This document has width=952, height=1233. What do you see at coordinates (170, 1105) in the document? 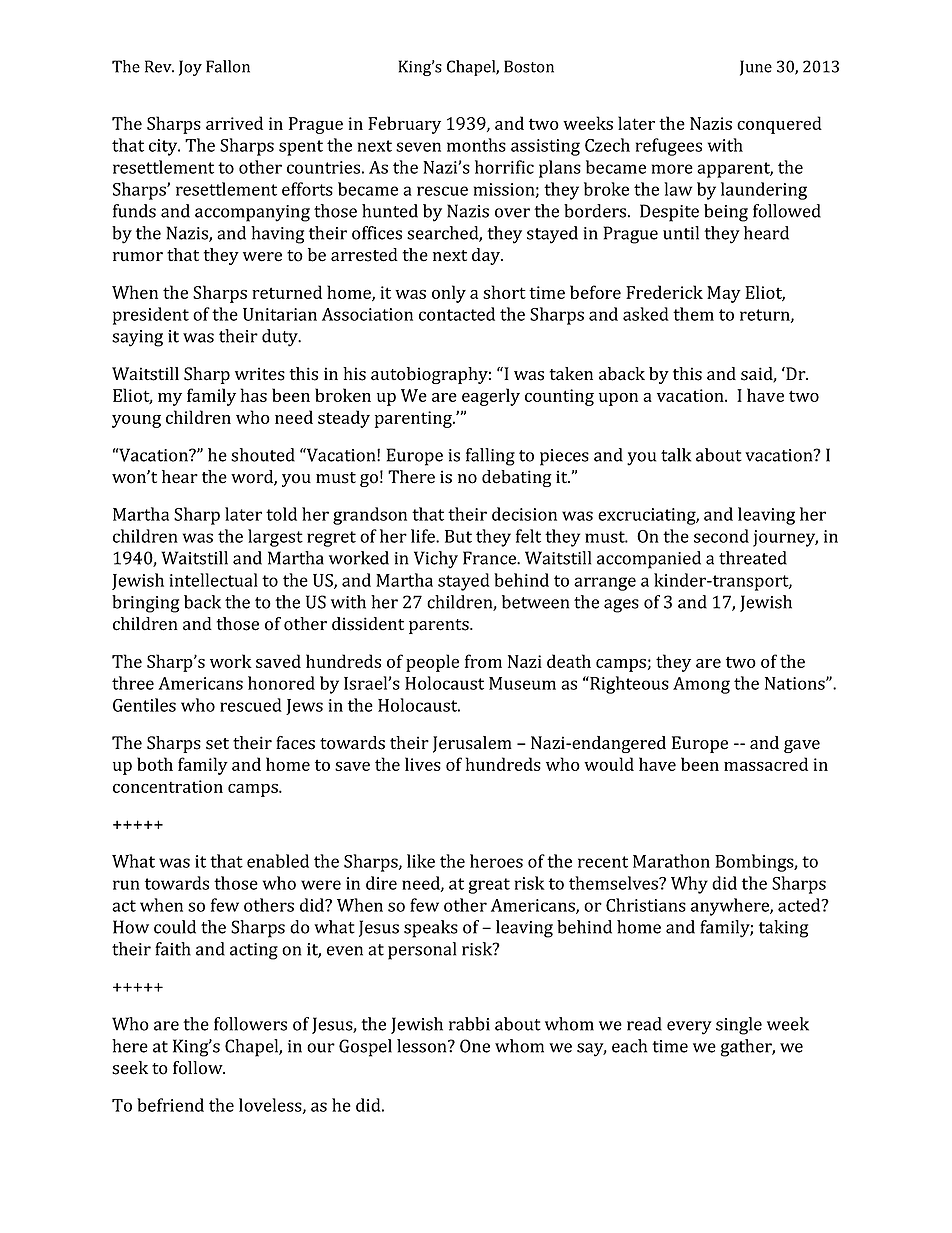
I see `befriend` at bounding box center [170, 1105].
